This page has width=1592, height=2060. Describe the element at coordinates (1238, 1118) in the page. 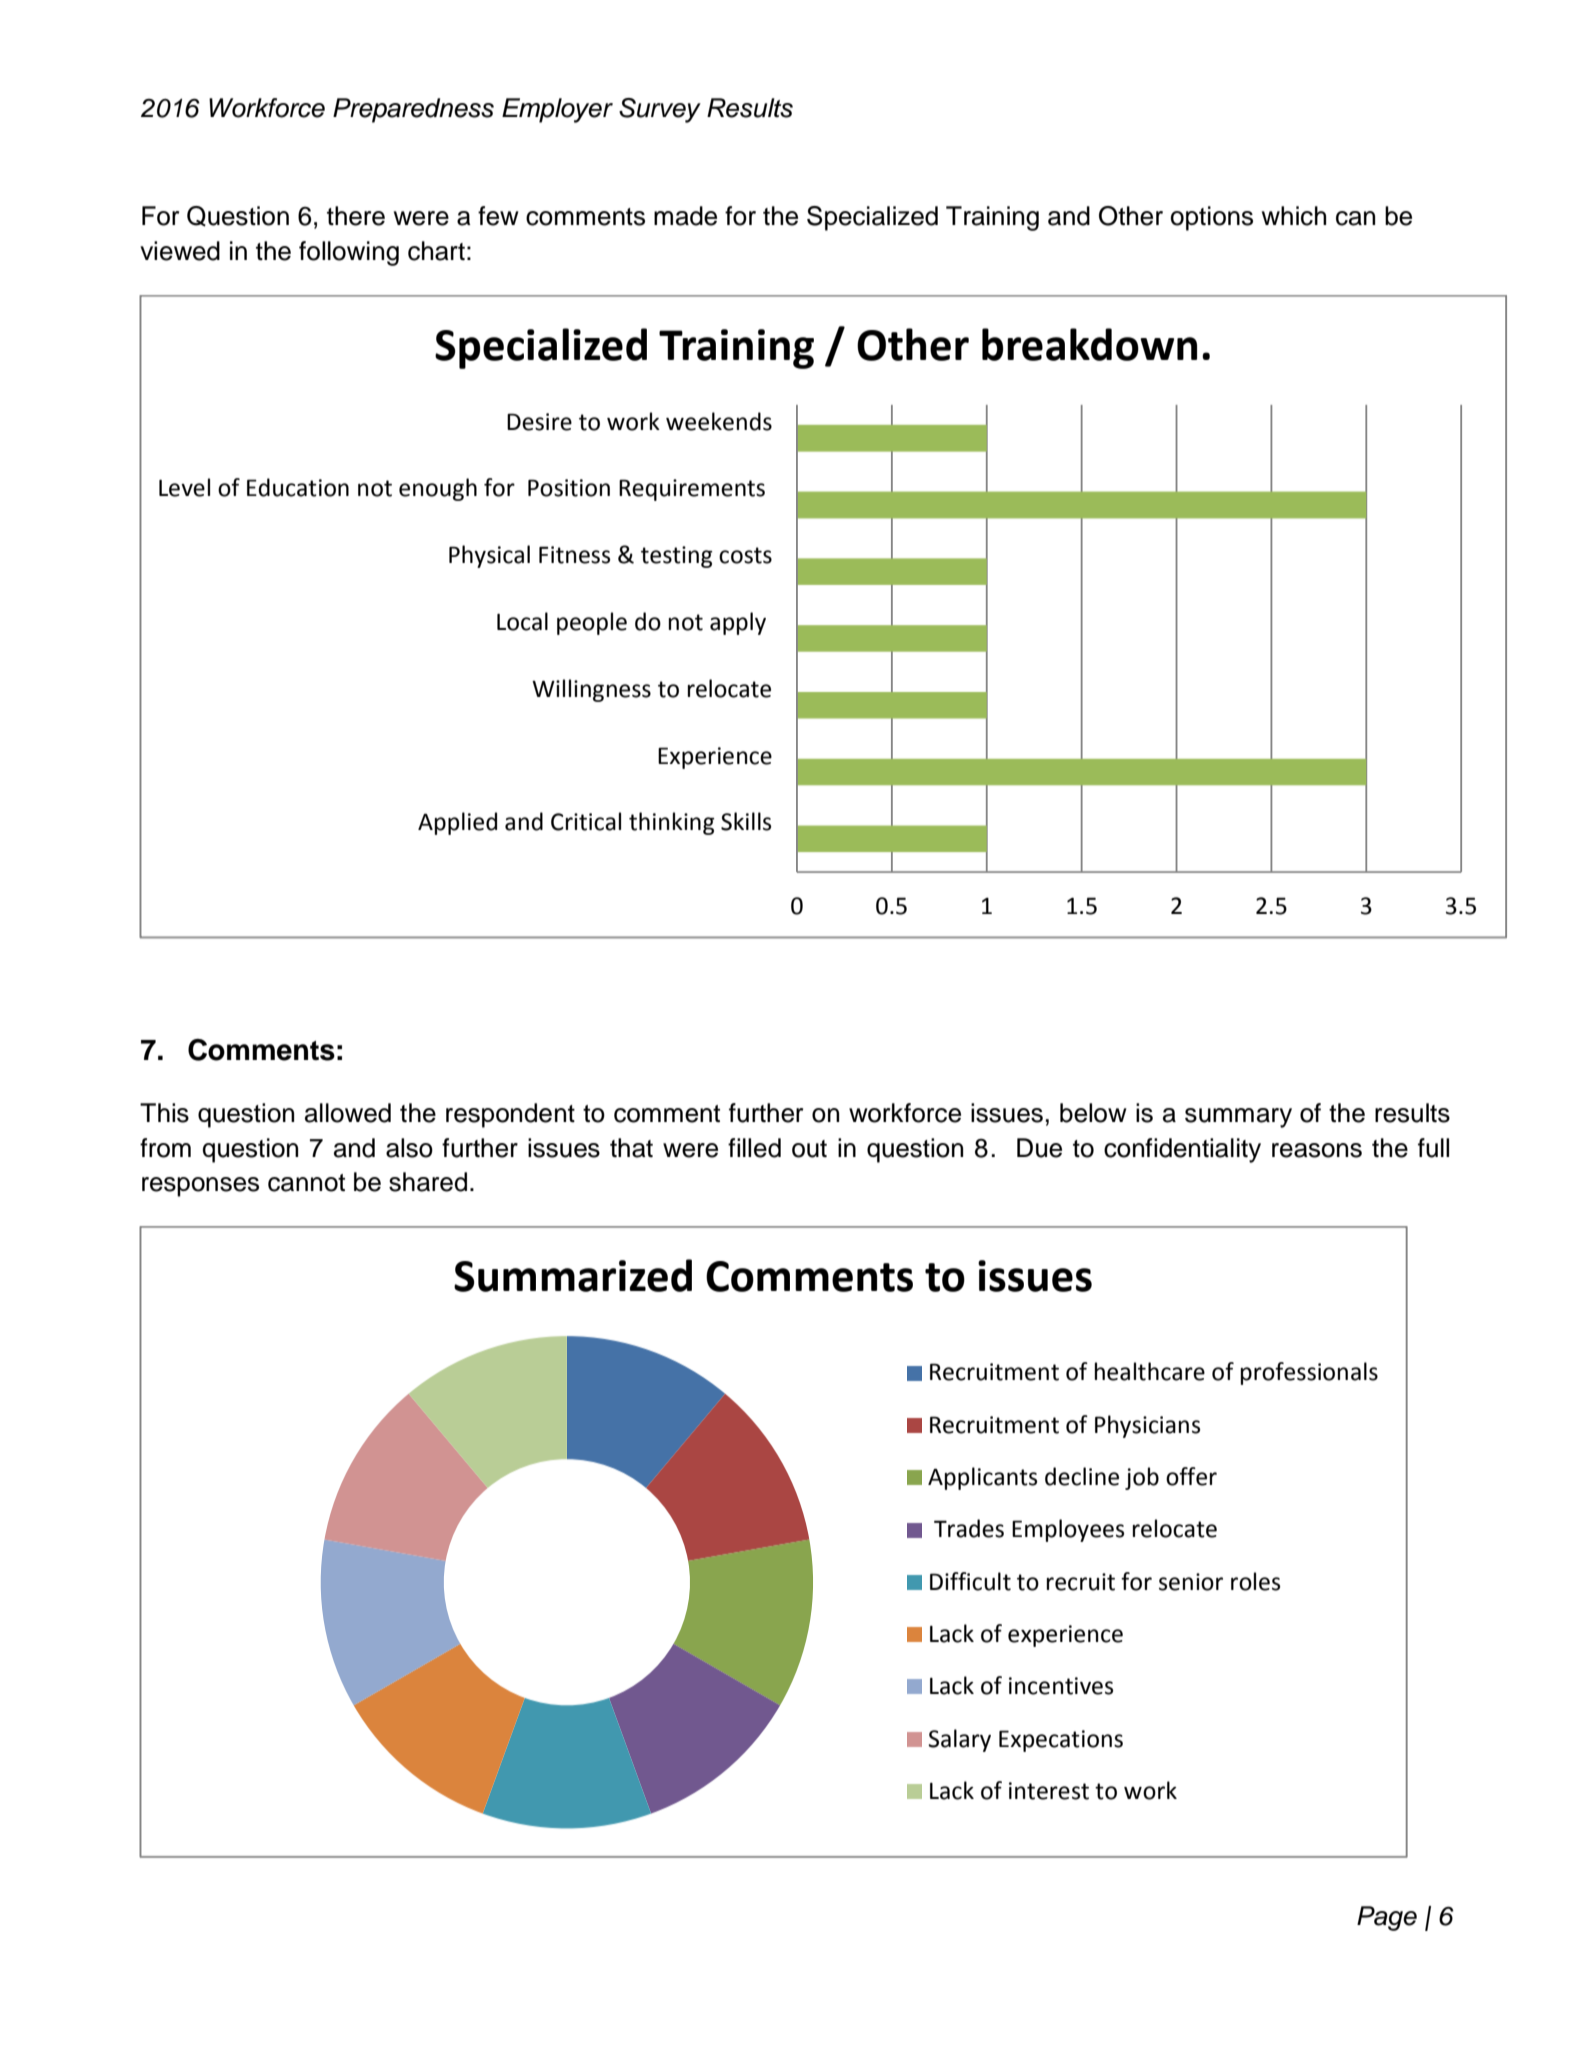

I see `summary` at that location.
